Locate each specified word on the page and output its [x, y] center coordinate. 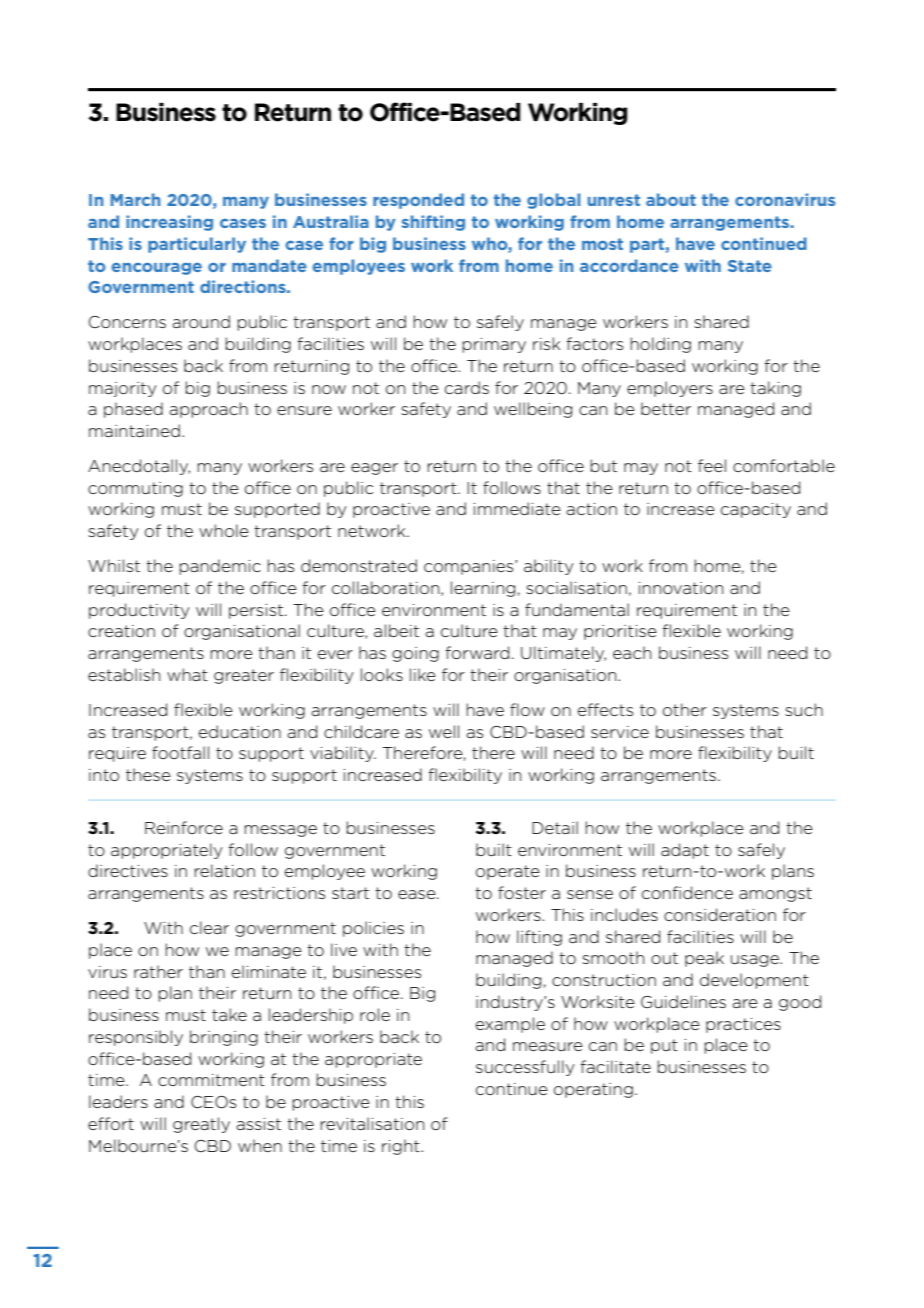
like [423, 674]
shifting [433, 223]
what [187, 674]
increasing [169, 223]
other [685, 709]
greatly [201, 1125]
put [664, 1046]
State [750, 266]
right [402, 1147]
